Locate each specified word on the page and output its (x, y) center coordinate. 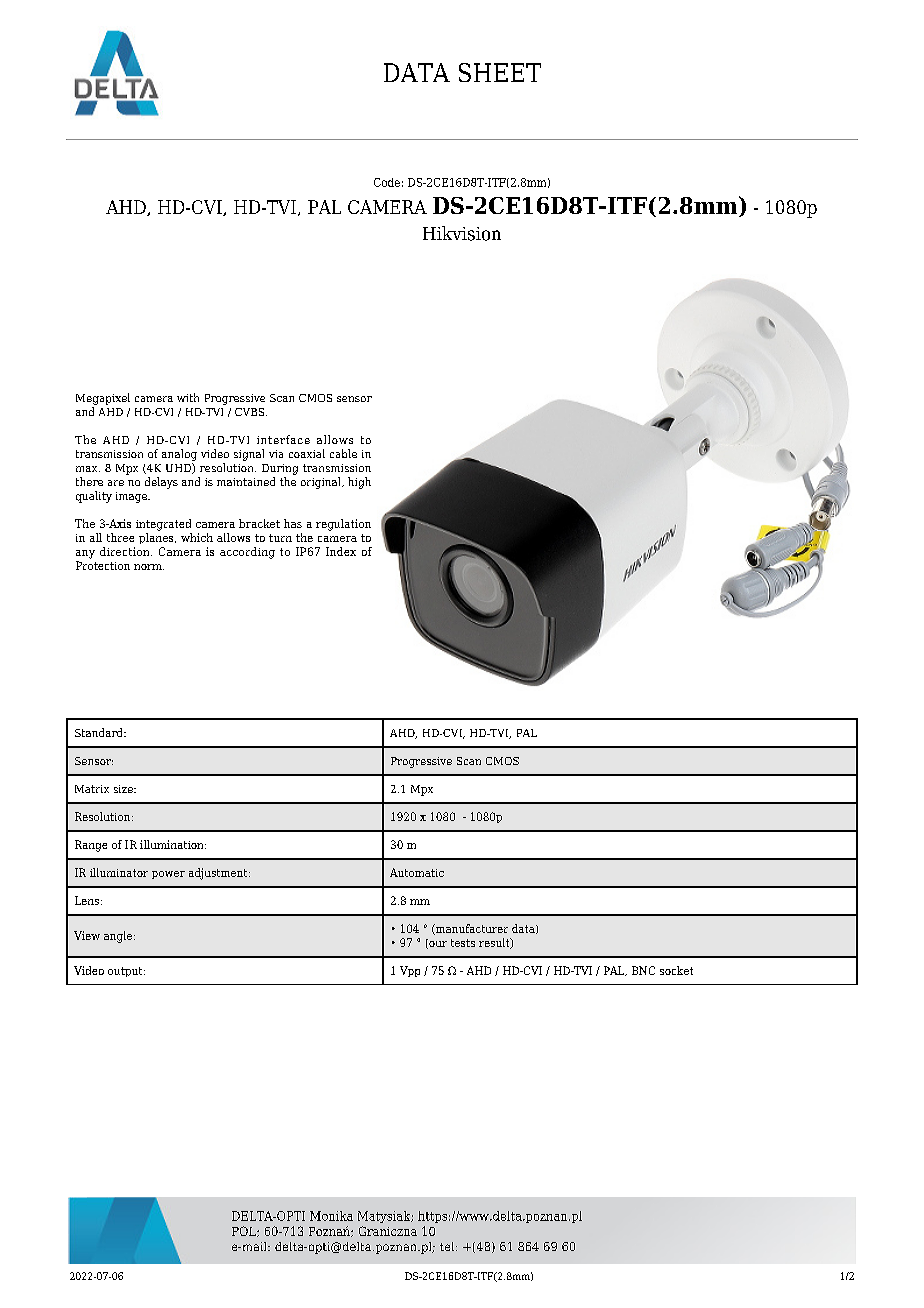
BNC (643, 970)
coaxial (307, 453)
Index (341, 551)
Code (387, 182)
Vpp (410, 971)
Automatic (417, 872)
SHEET (500, 72)
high (359, 483)
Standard (100, 732)
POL (245, 1231)
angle (119, 937)
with (188, 397)
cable (343, 453)
